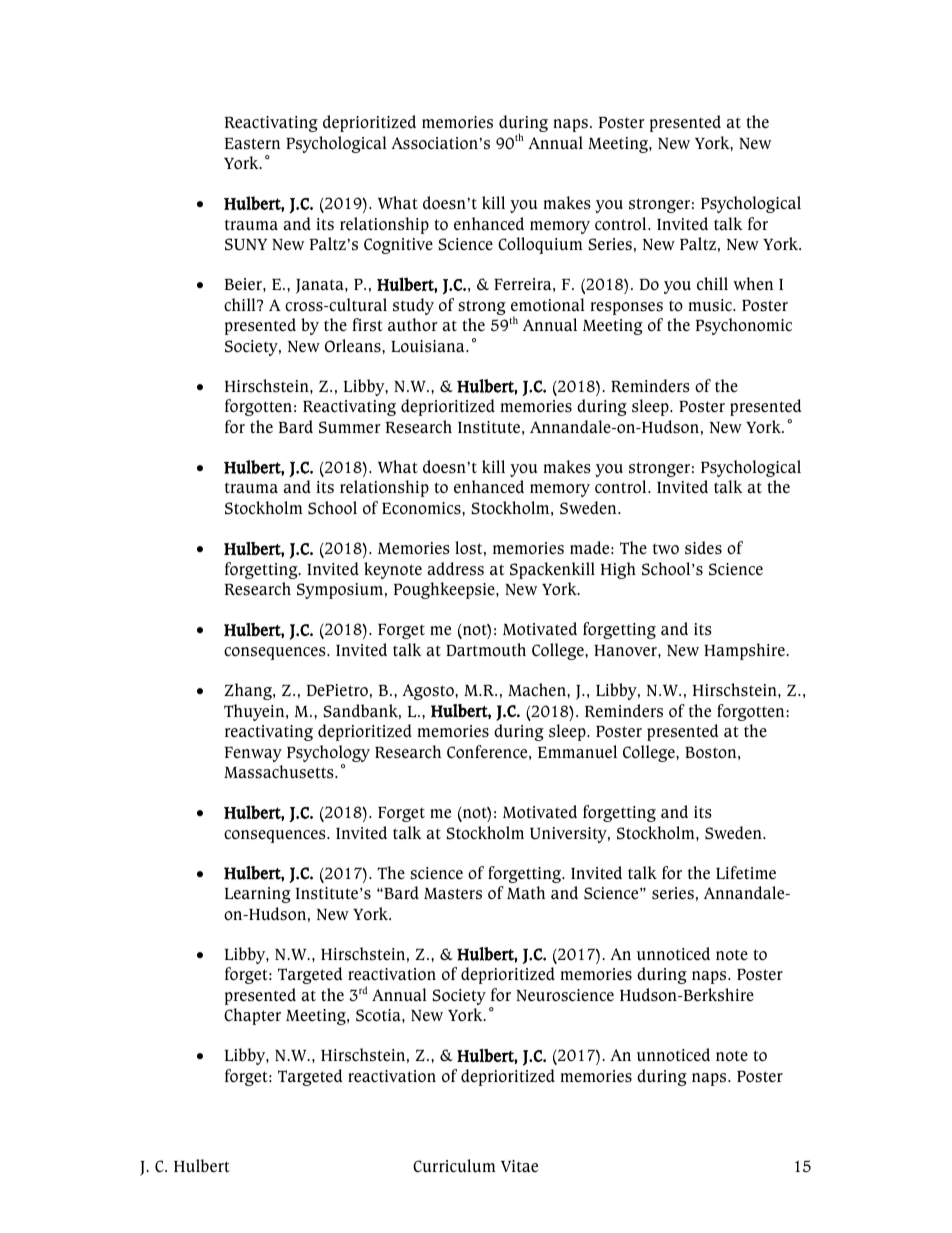 The width and height of the screenshot is (952, 1233). I want to click on Eastern, so click(253, 143).
